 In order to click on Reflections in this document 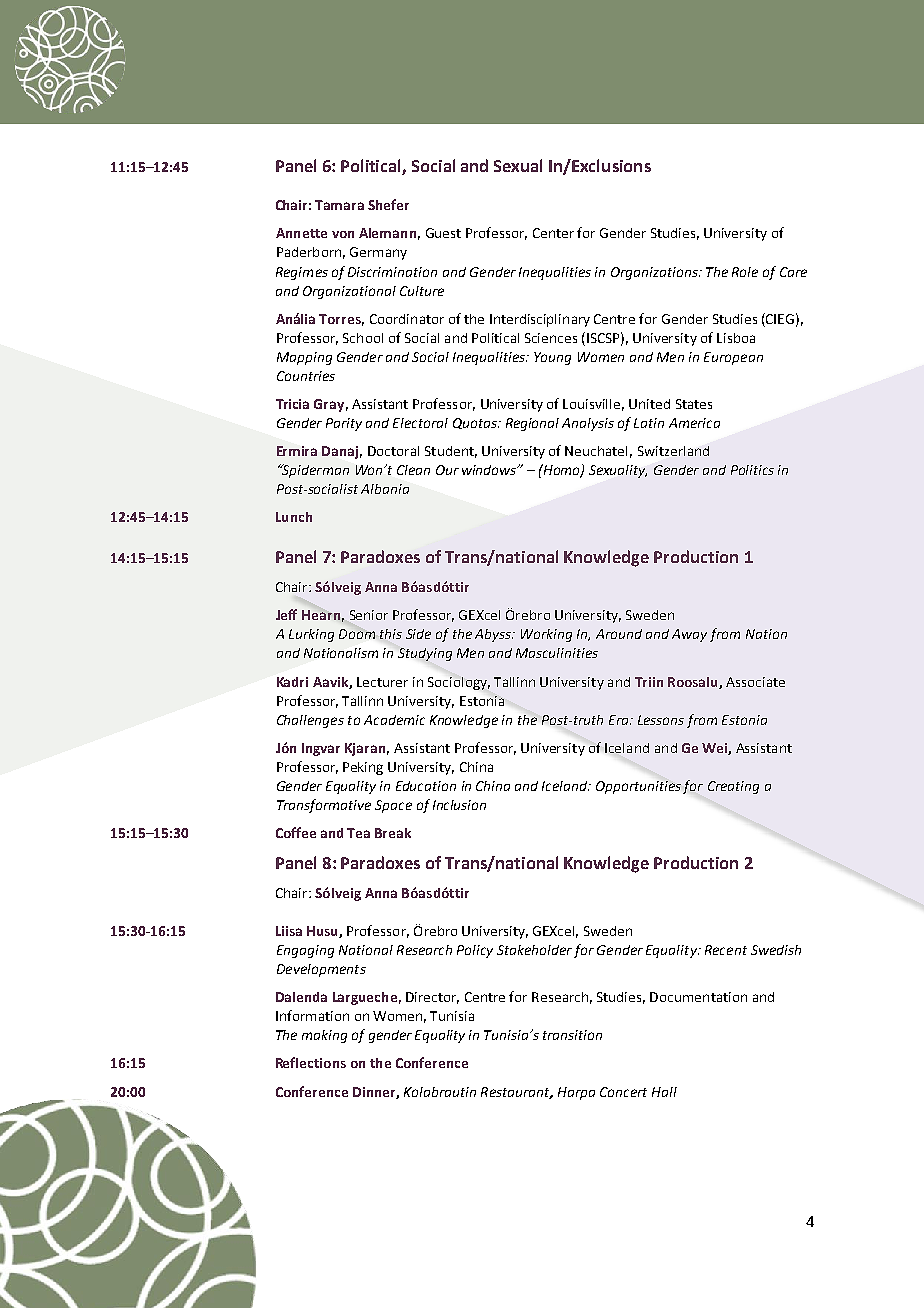, I will do `click(311, 1062)`.
